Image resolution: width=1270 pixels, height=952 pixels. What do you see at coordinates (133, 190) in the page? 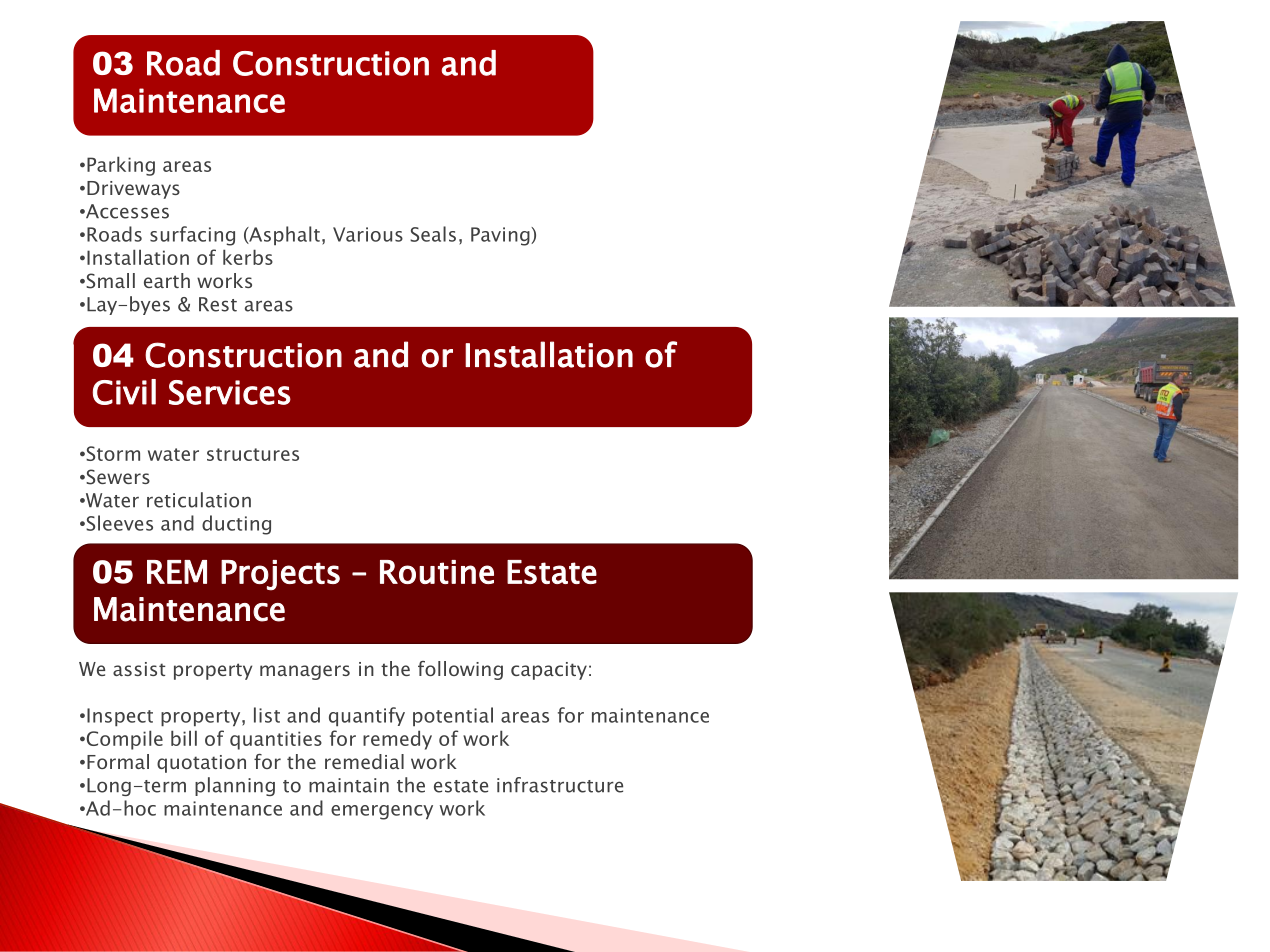
I see `Driveways` at bounding box center [133, 190].
